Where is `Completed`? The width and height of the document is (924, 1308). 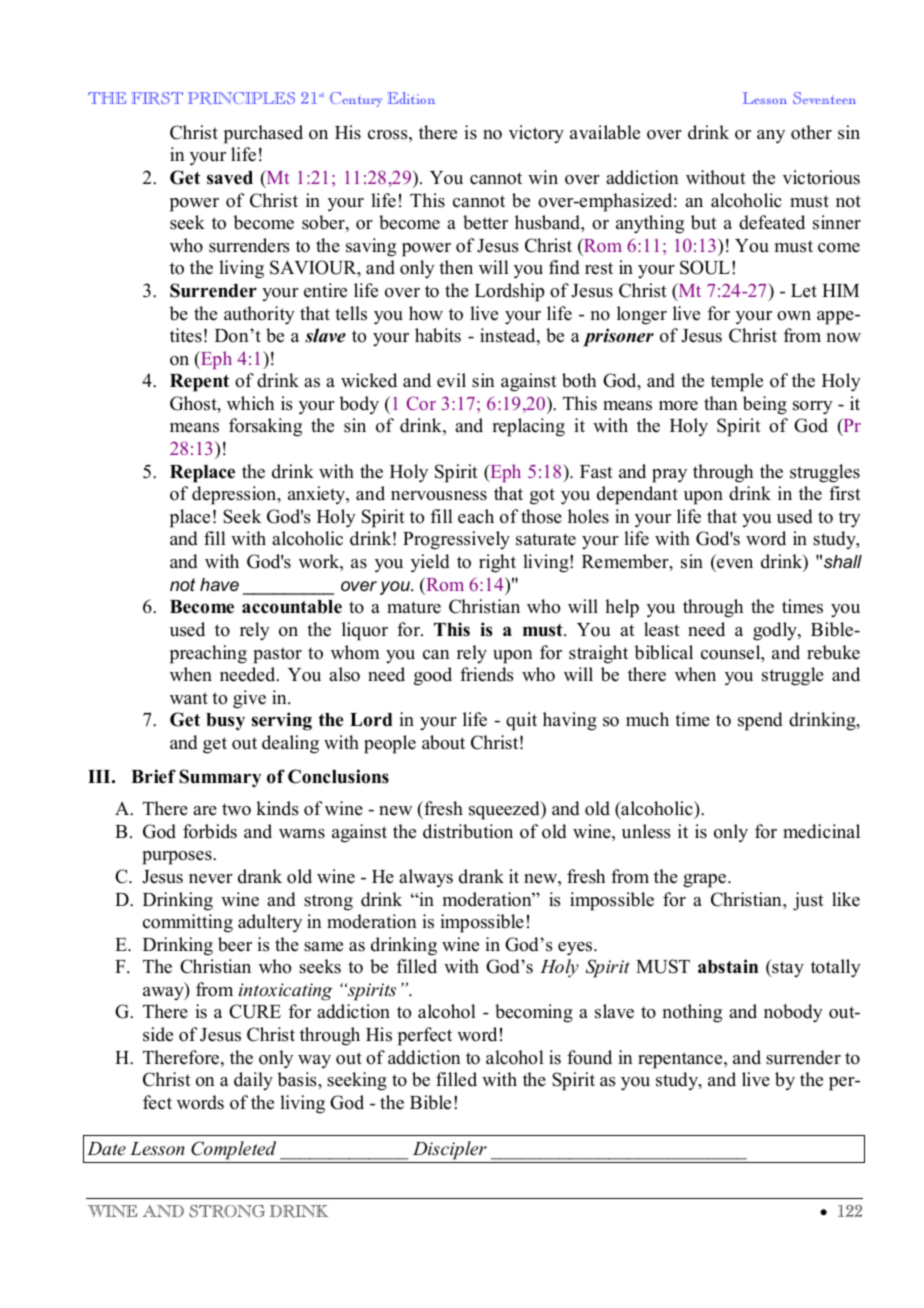 Completed is located at coordinates (233, 1150).
